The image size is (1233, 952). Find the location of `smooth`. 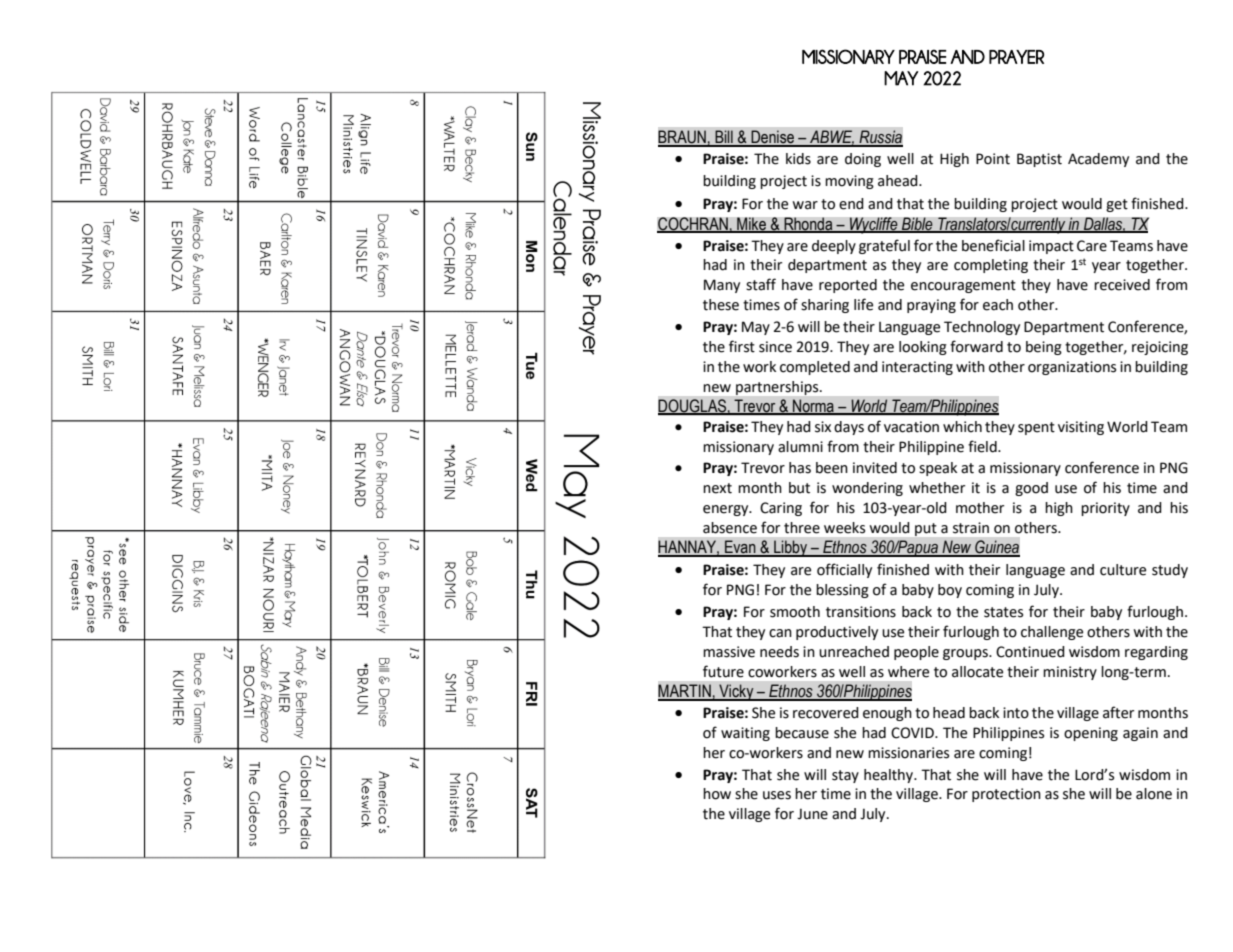

smooth is located at coordinates (795, 612).
